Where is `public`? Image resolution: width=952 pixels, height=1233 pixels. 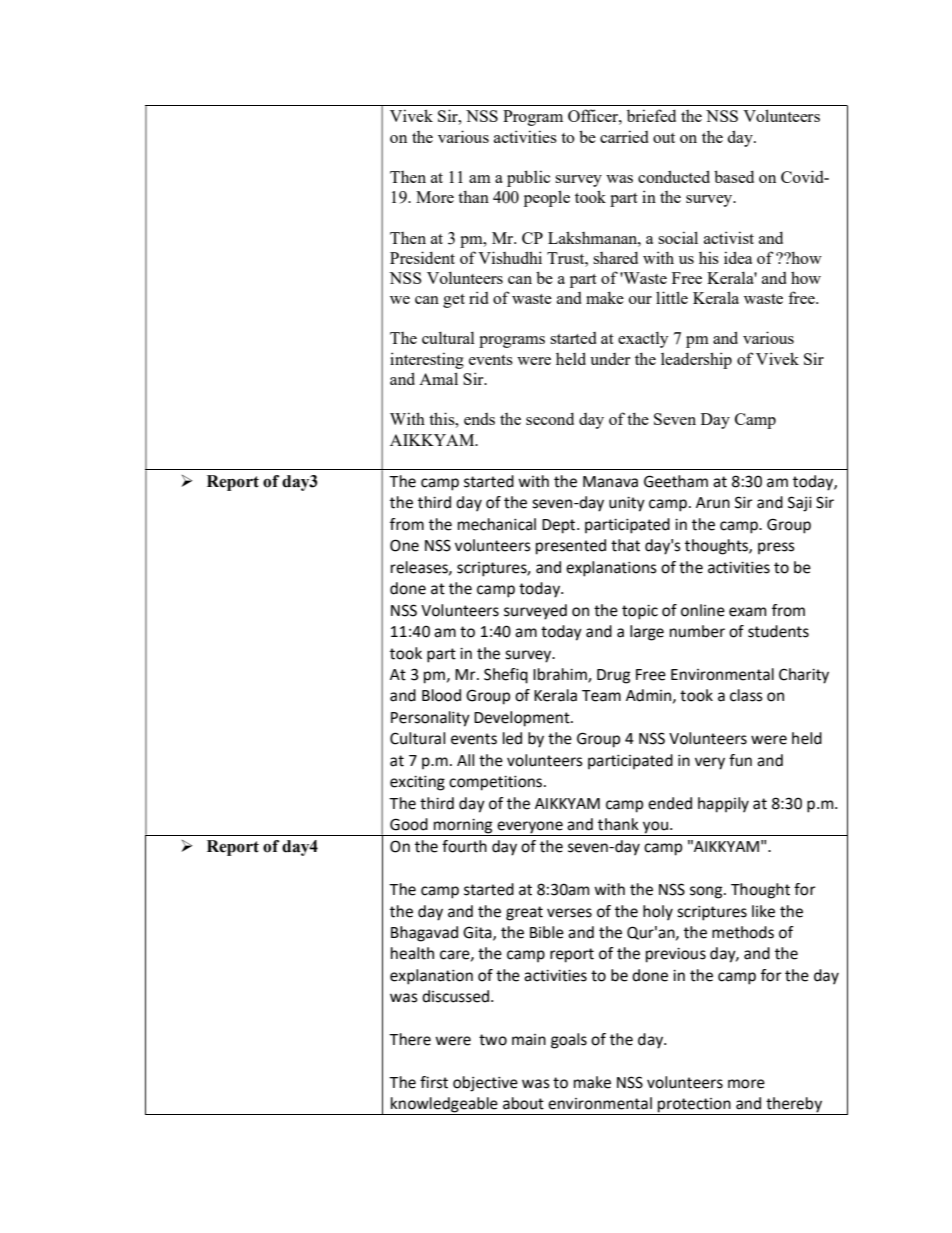
public is located at coordinates (528, 178).
